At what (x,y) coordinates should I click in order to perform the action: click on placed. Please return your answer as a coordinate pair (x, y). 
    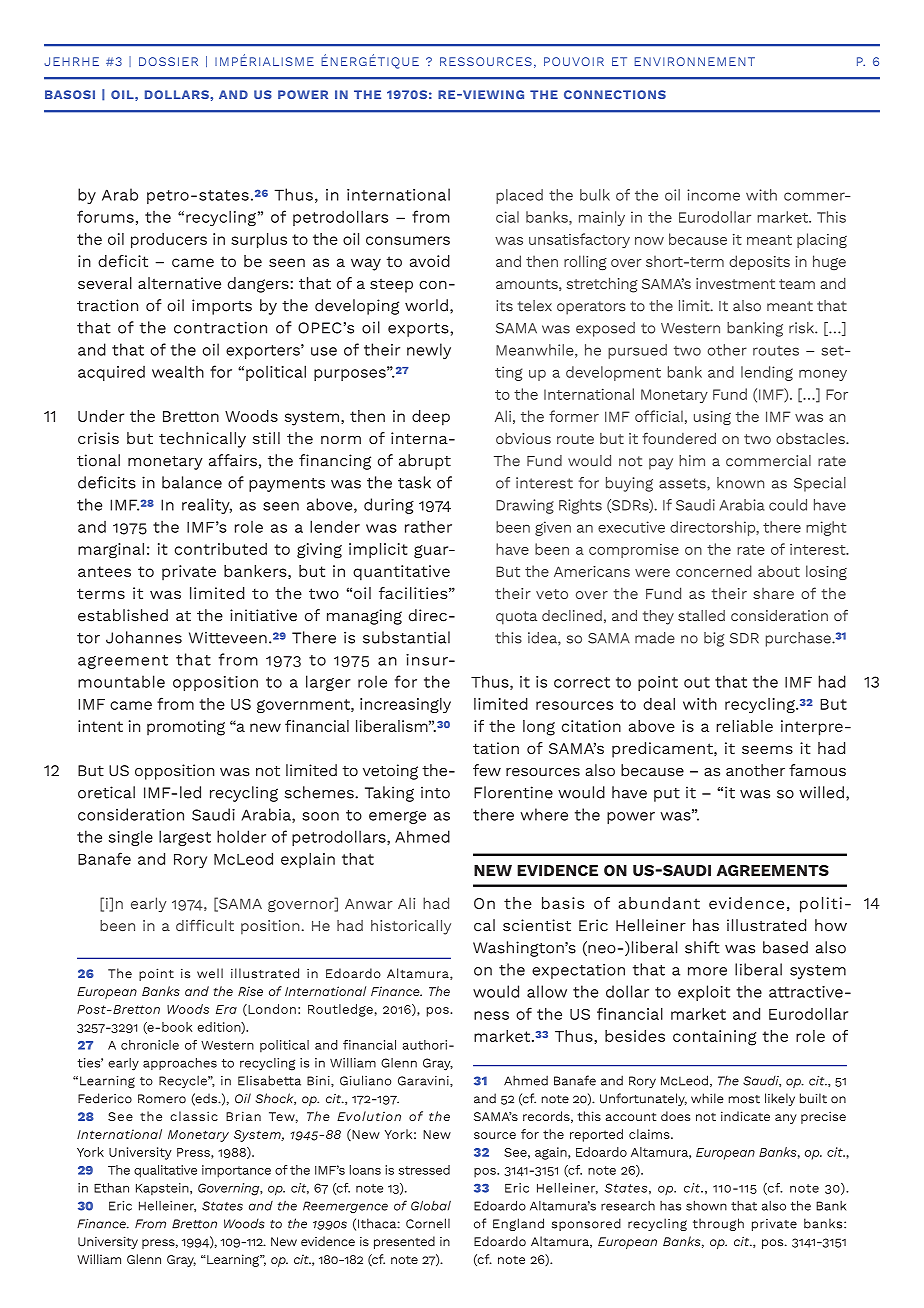
    Looking at the image, I should click on (519, 196).
